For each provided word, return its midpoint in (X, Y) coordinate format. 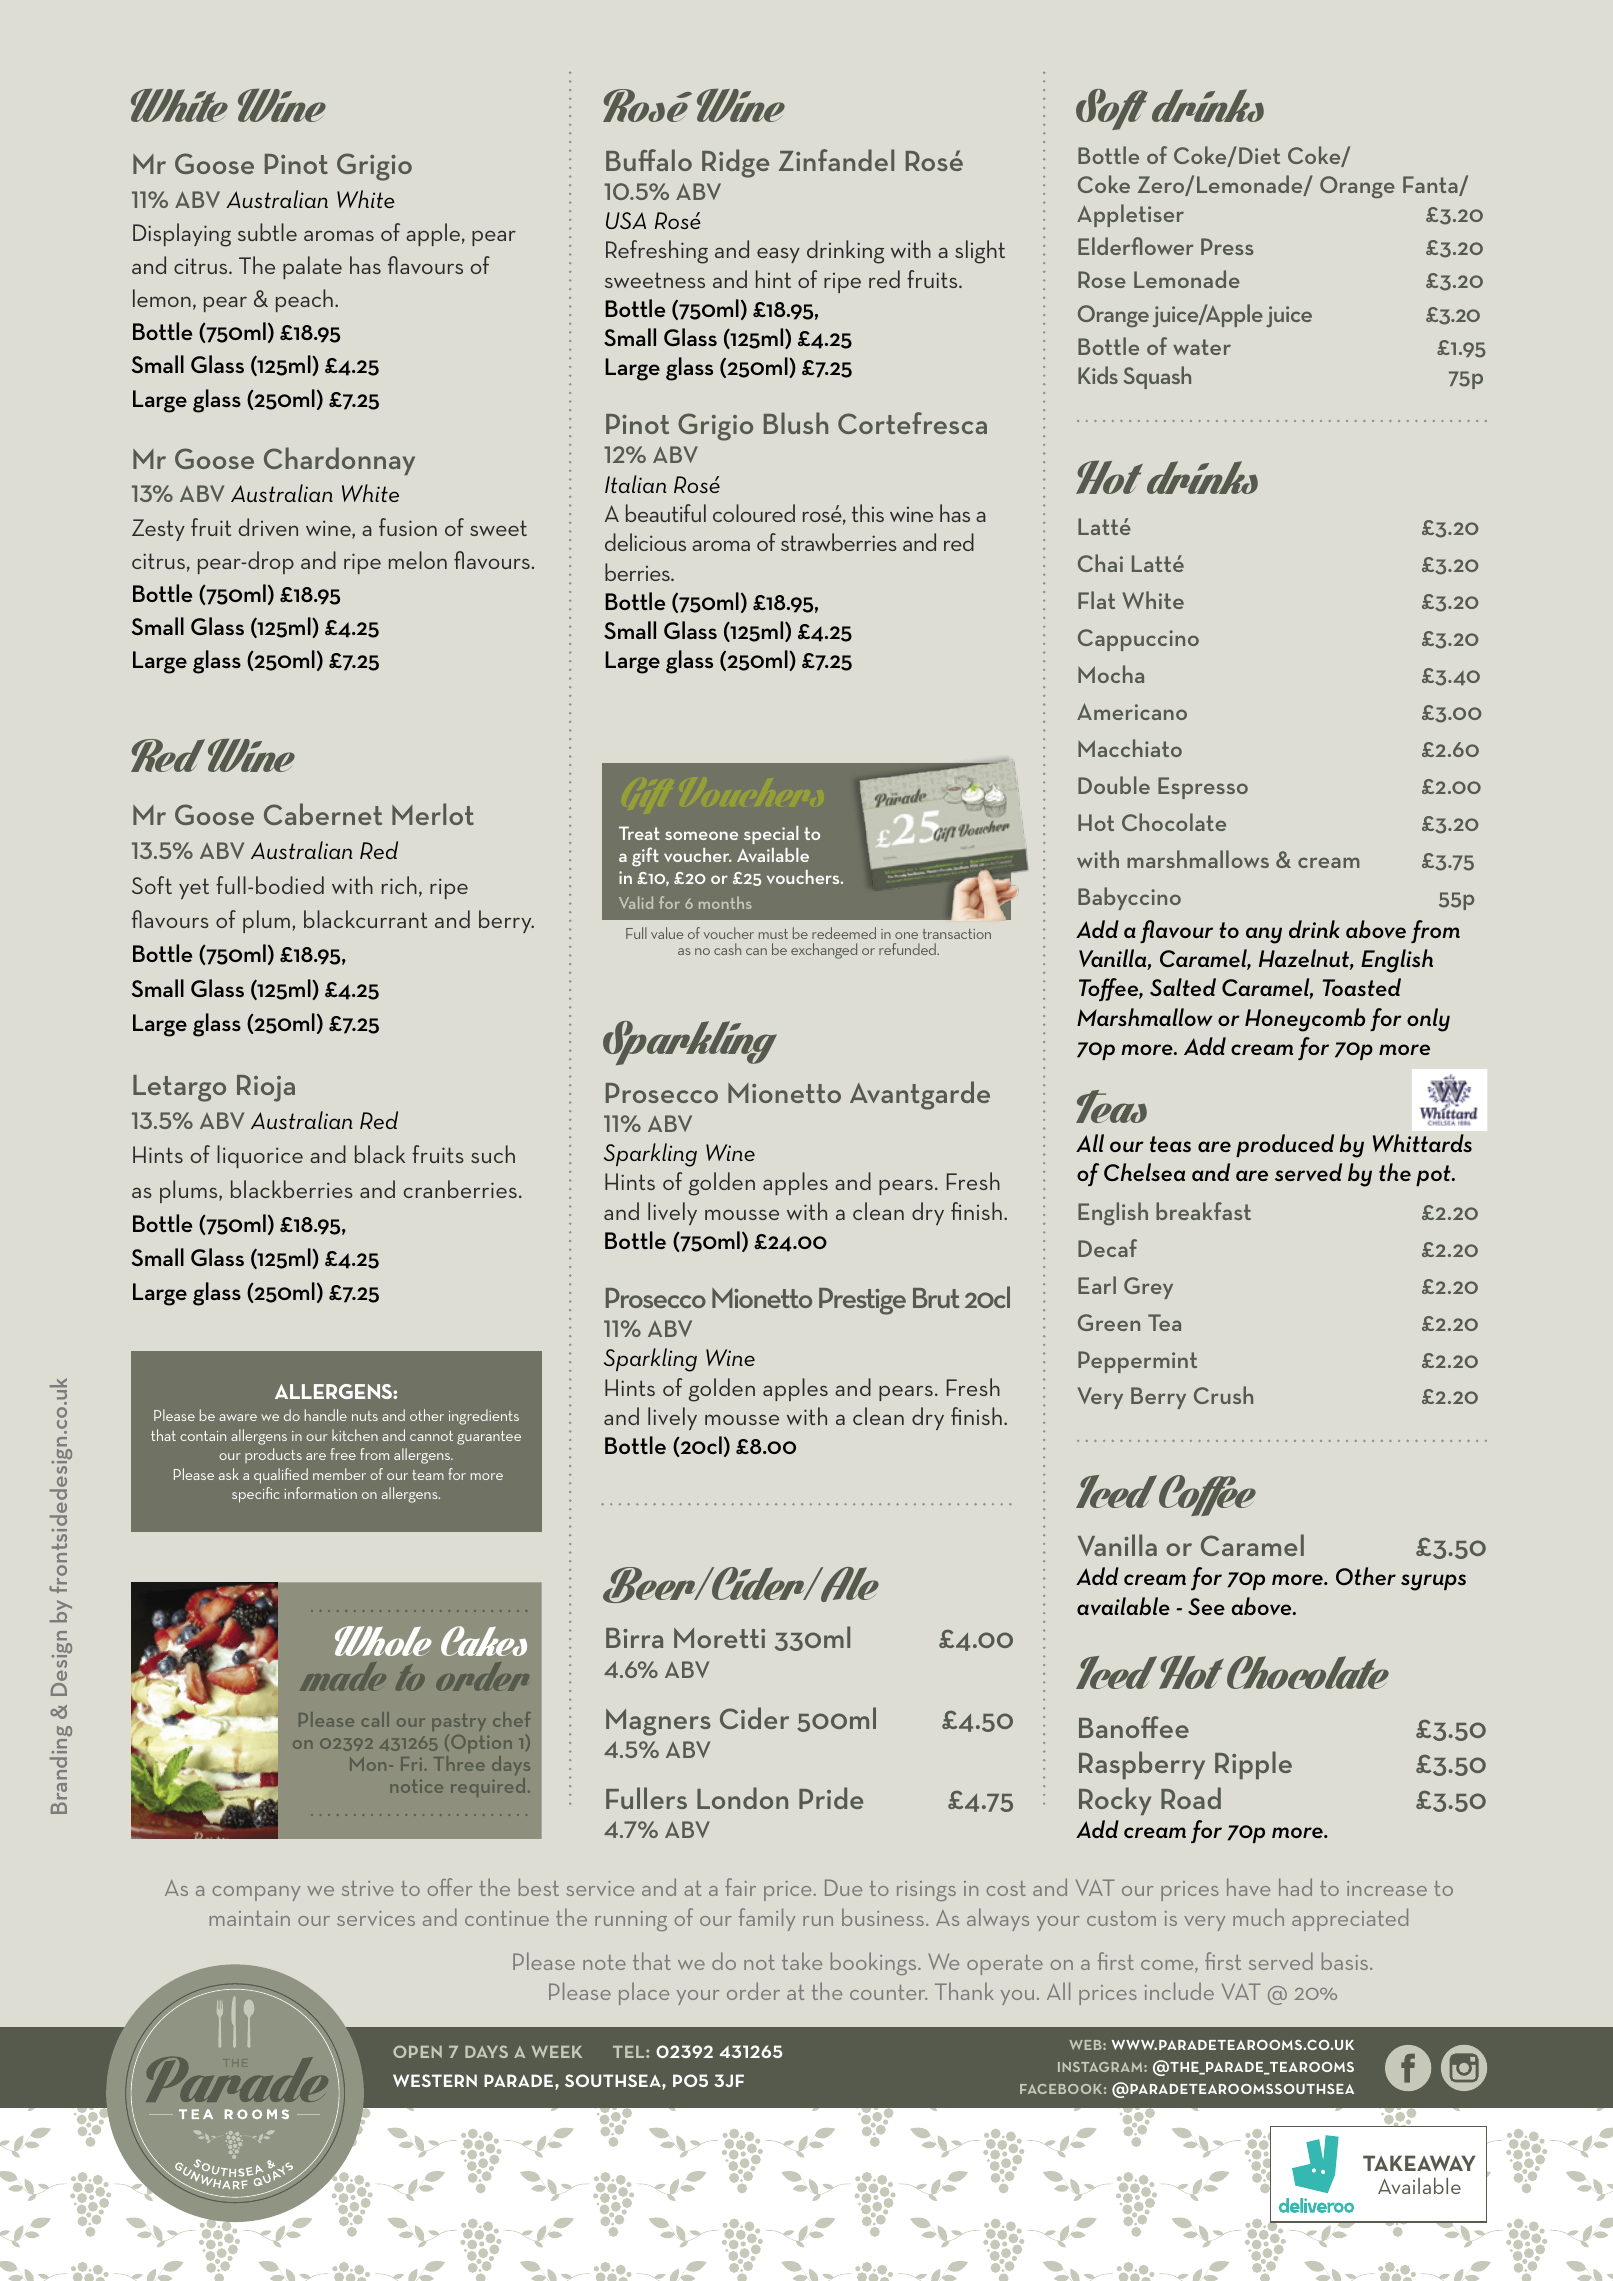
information (320, 1493)
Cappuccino (1138, 640)
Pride (831, 1798)
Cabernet (323, 814)
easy (778, 255)
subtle (267, 232)
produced (1285, 1145)
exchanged (824, 951)
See (1206, 1606)
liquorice (260, 1156)
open (417, 2051)
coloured (754, 513)
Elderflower (1136, 246)
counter (888, 1992)
